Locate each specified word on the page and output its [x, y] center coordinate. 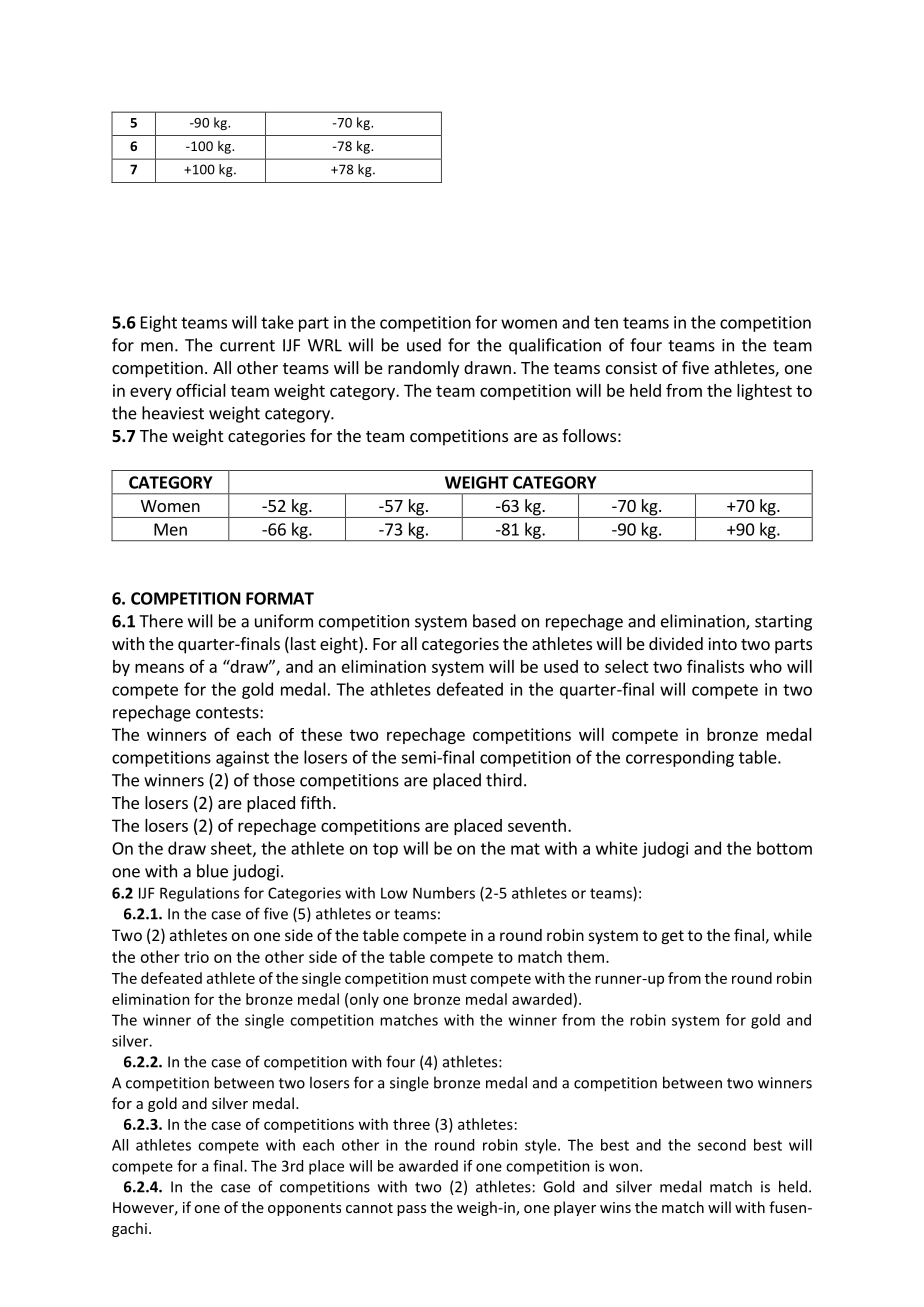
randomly [423, 369]
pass [411, 1210]
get [673, 937]
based [494, 621]
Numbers [444, 893]
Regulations [199, 894]
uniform [284, 621]
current [247, 346]
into [722, 643]
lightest [764, 392]
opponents [304, 1209]
